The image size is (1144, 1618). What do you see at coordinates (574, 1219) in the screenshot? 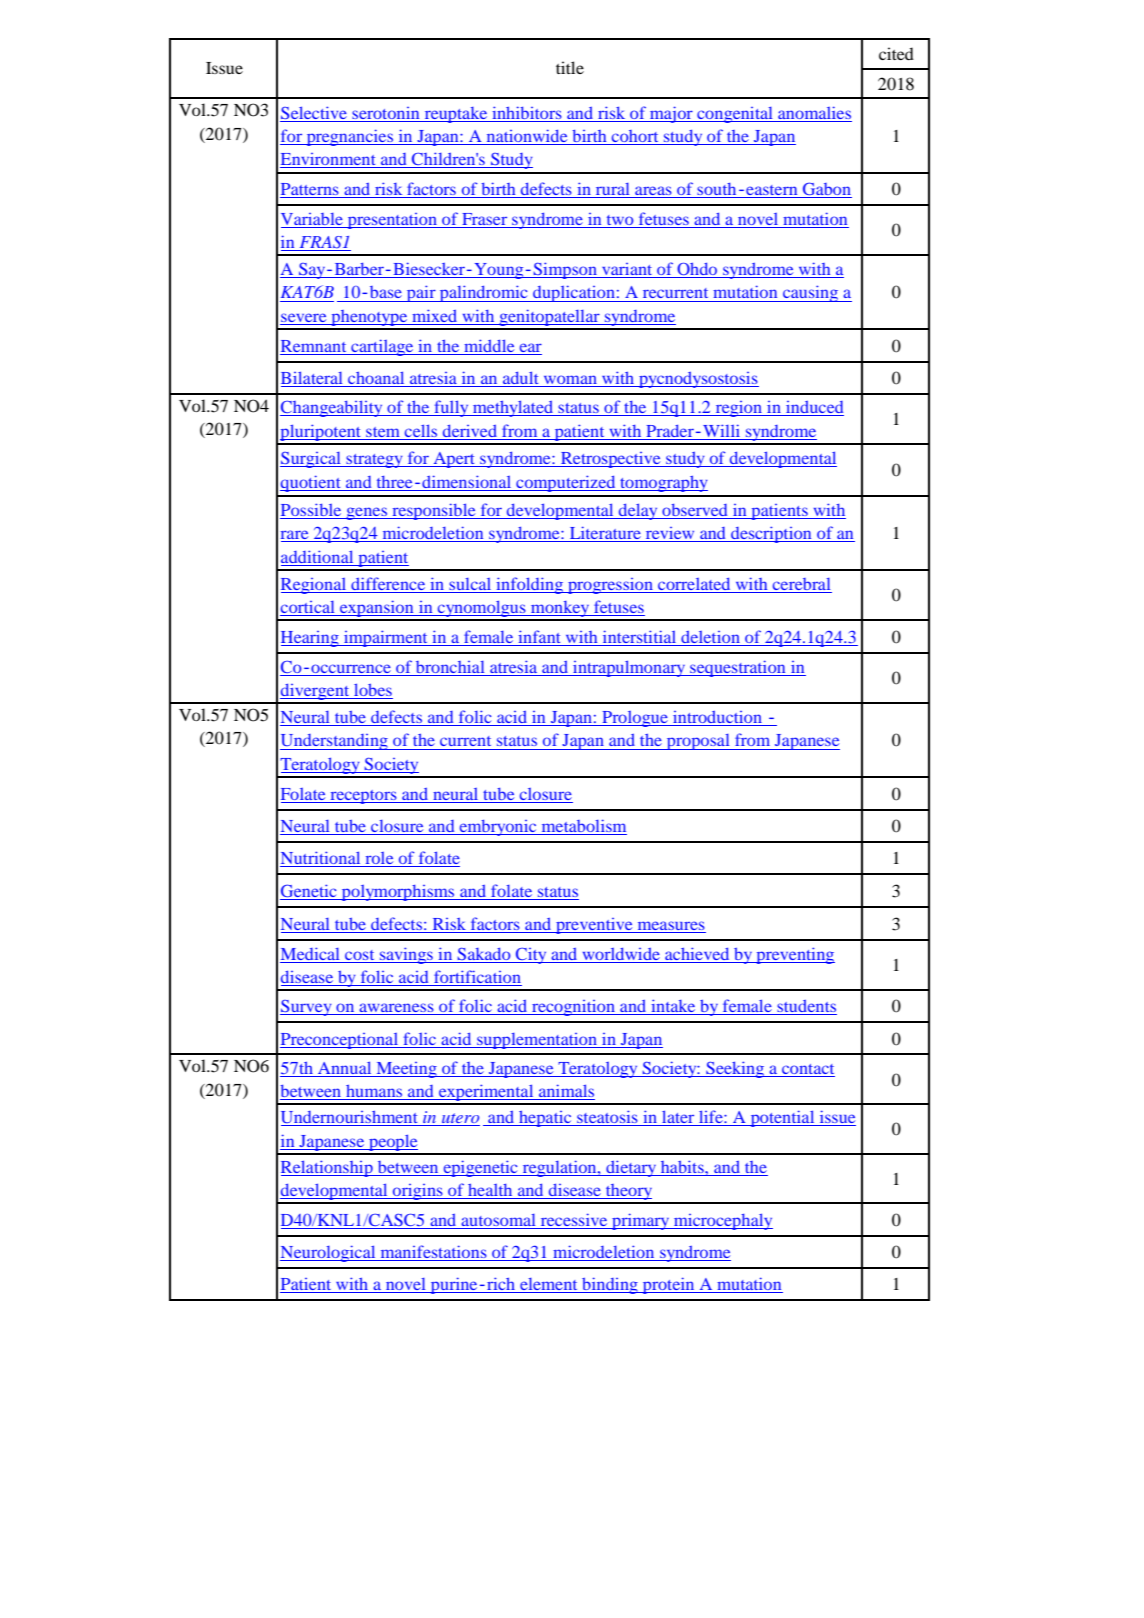
I see `recessive` at bounding box center [574, 1219].
